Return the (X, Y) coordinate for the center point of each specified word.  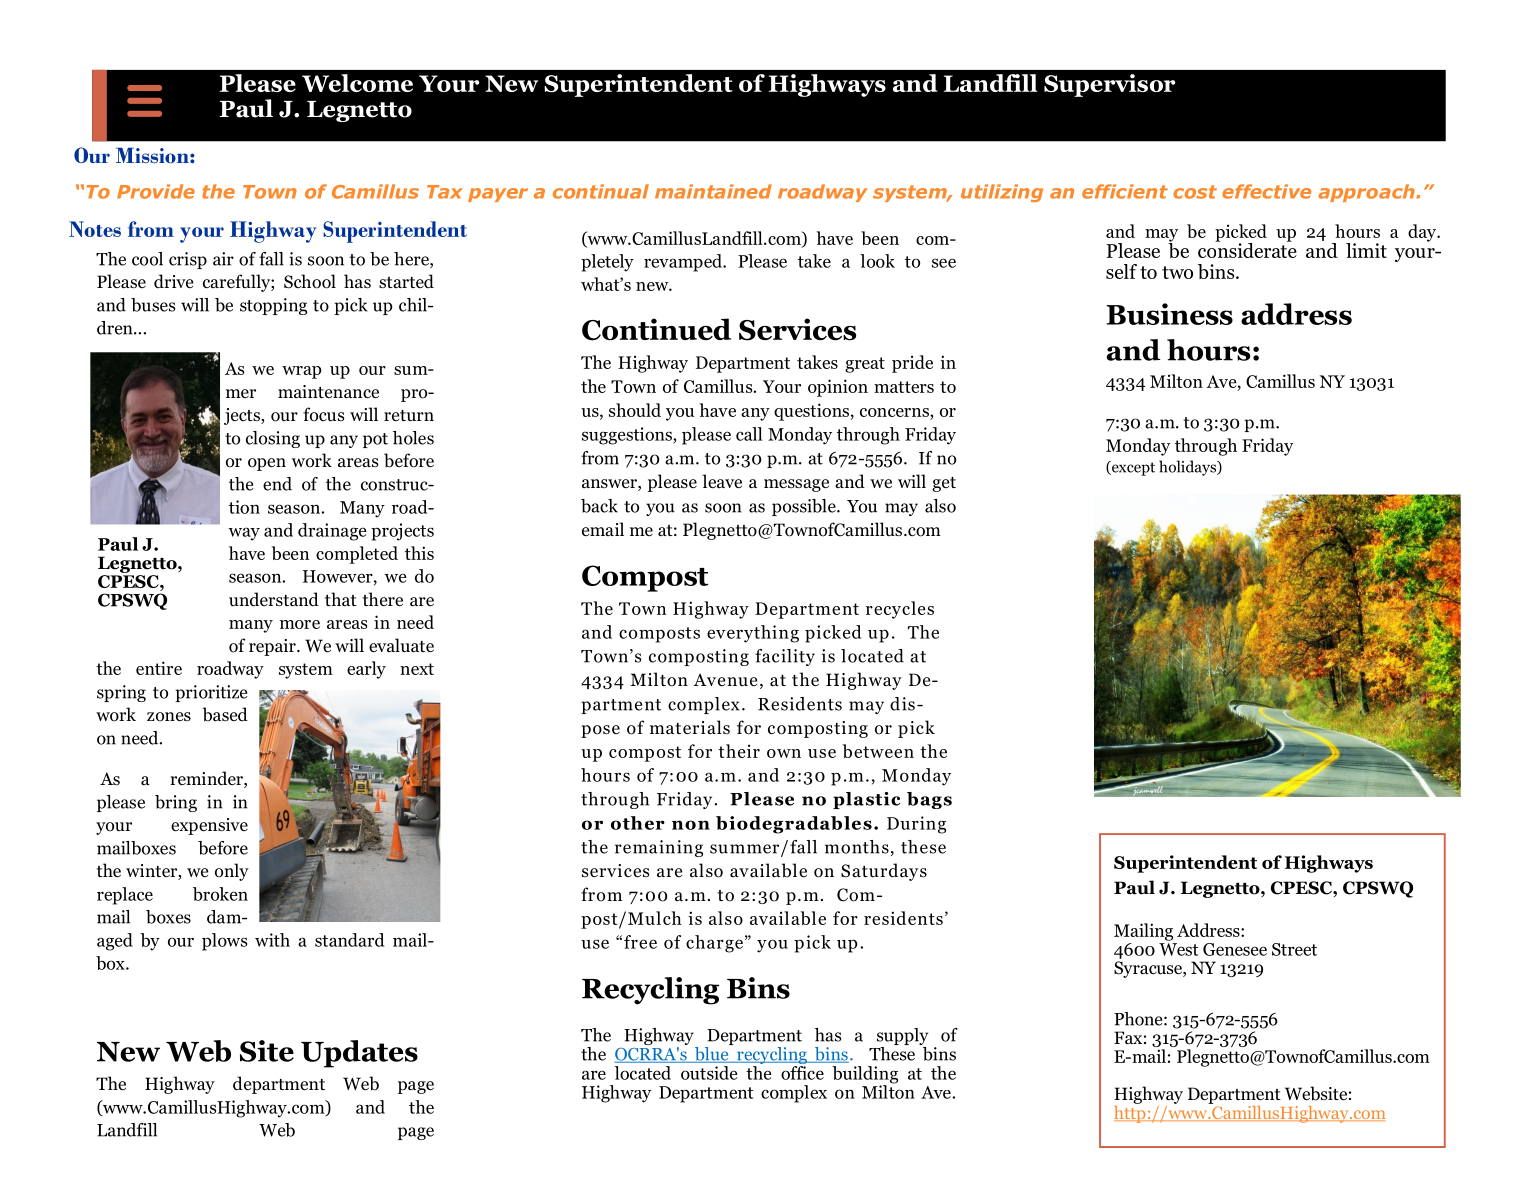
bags (929, 800)
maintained (713, 191)
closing (273, 439)
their (739, 751)
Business (1169, 314)
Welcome (357, 83)
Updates (359, 1054)
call (749, 434)
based (225, 714)
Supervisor (1109, 85)
